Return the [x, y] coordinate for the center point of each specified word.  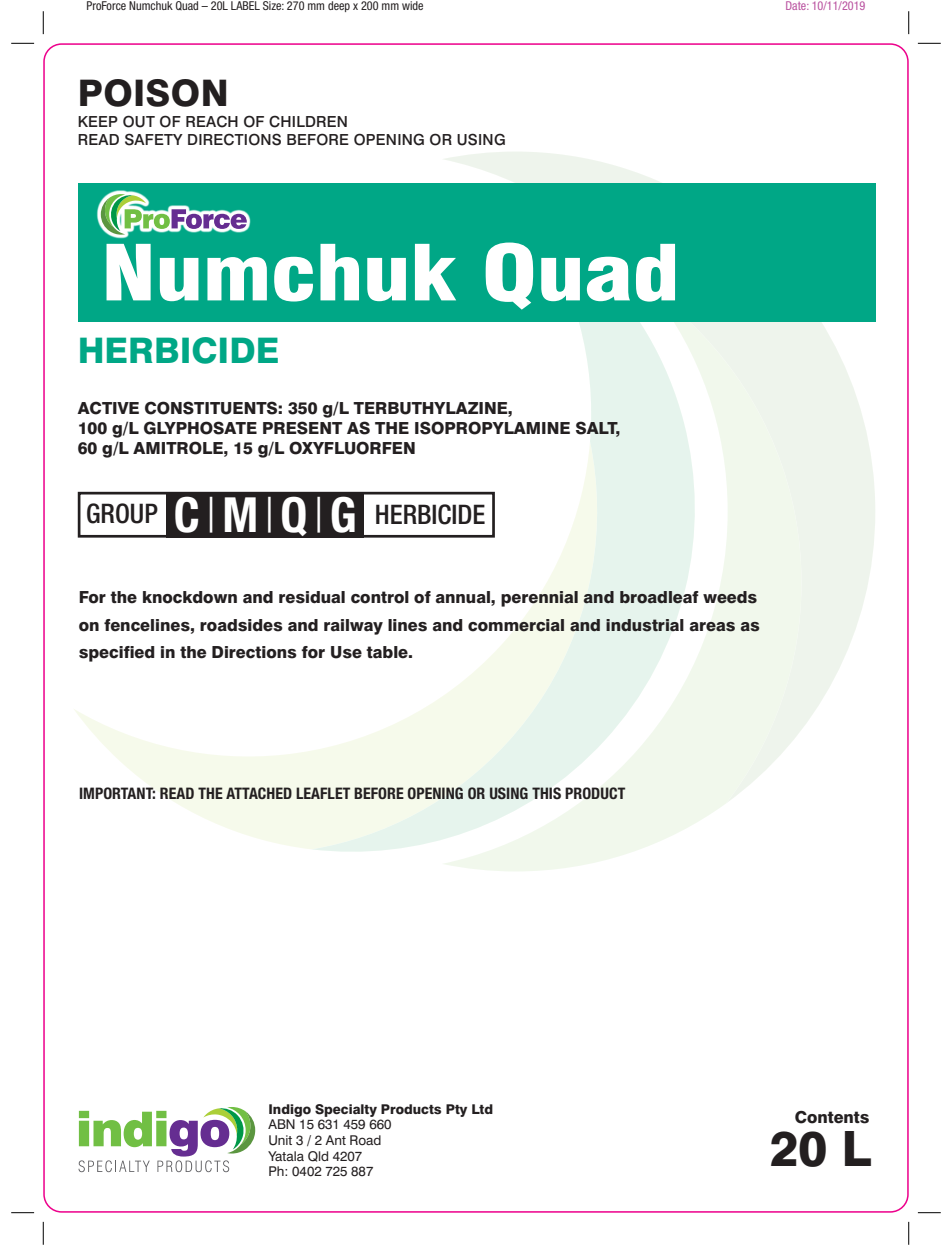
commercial [516, 625]
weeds [730, 597]
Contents [832, 1117]
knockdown [190, 597]
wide [412, 5]
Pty [456, 1110]
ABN [281, 1124]
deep [339, 6]
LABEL [245, 5]
